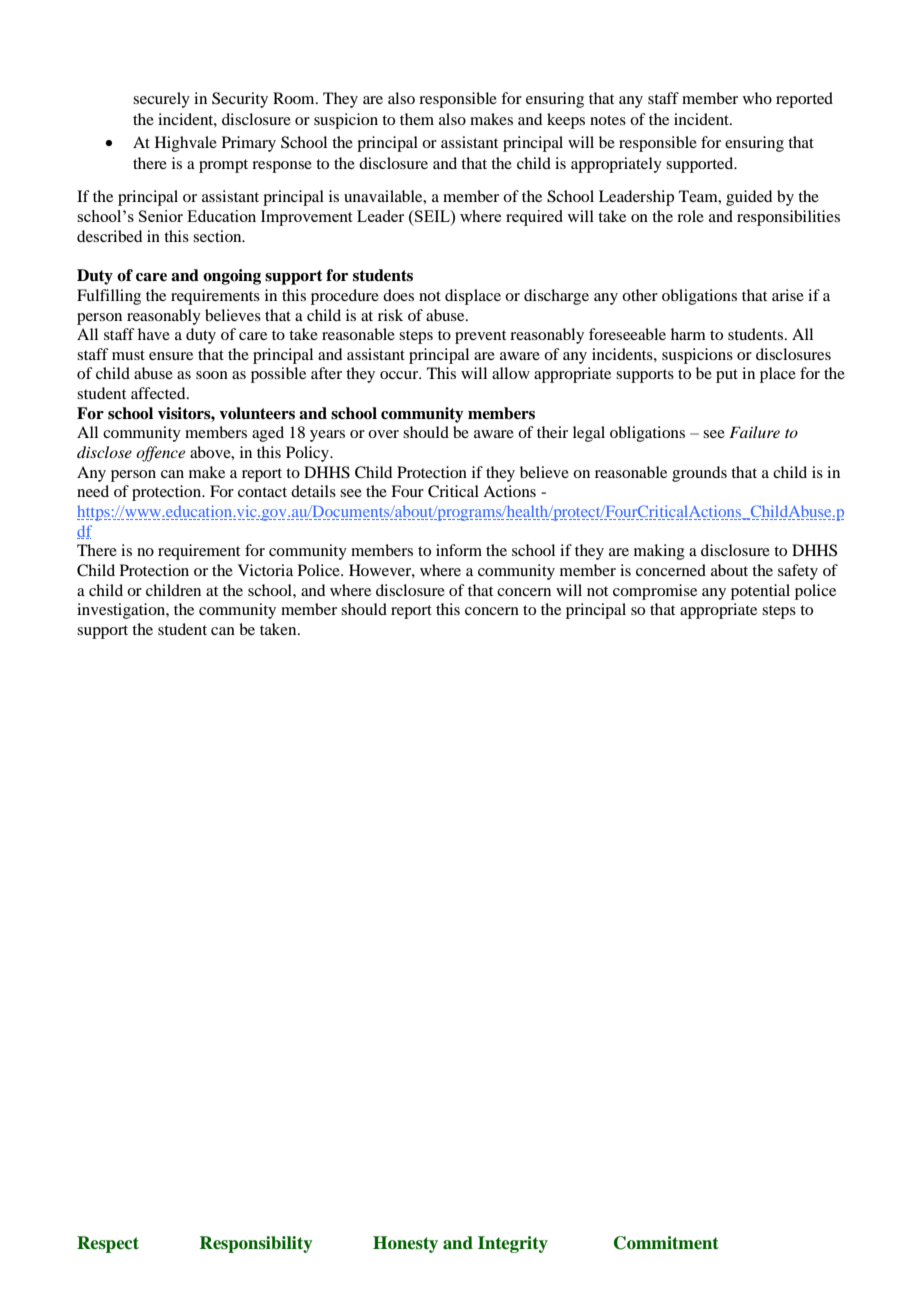 This screenshot has height=1308, width=924. What do you see at coordinates (459, 550) in the screenshot?
I see `inform` at bounding box center [459, 550].
